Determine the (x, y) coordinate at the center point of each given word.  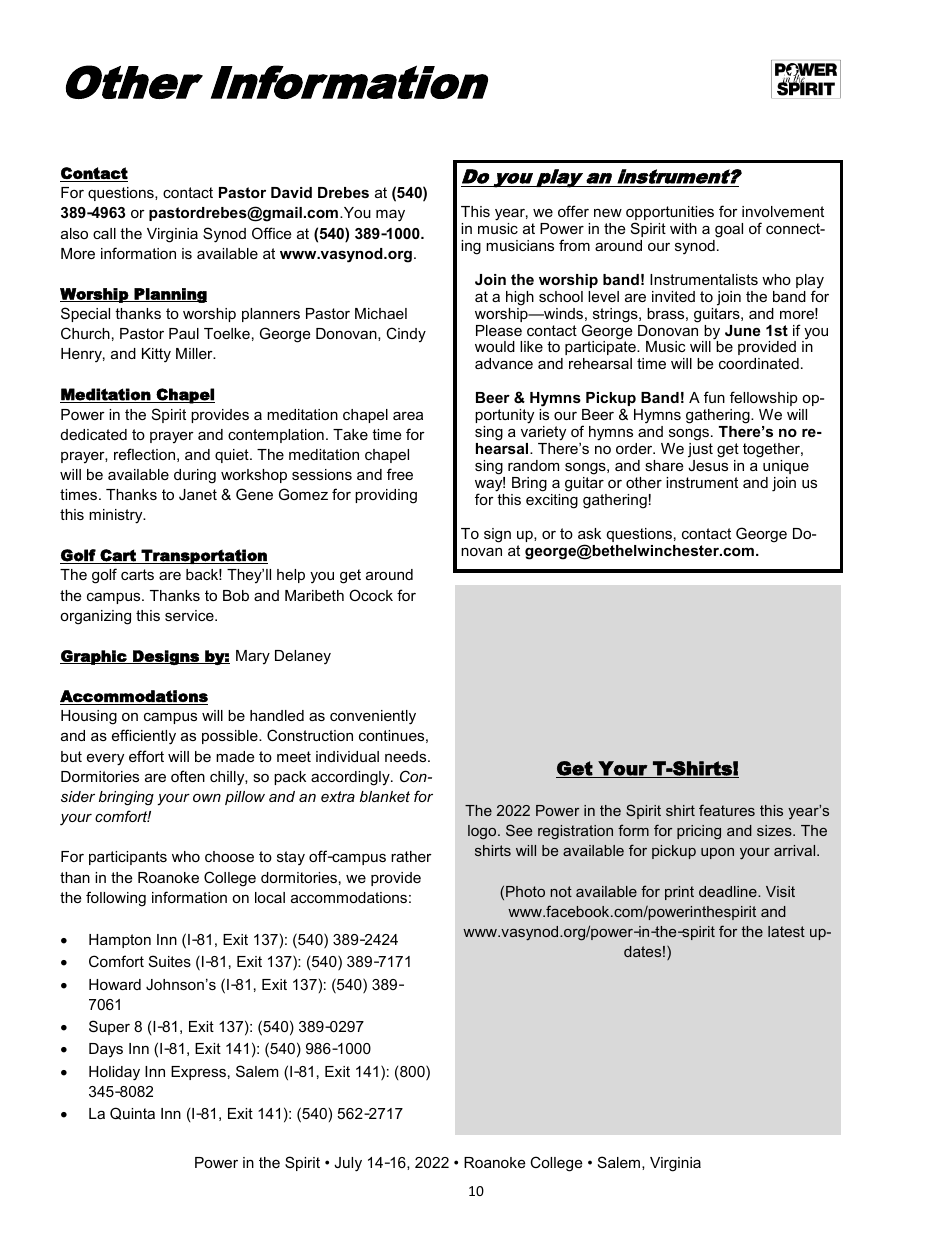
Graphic (94, 657)
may (390, 215)
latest (786, 931)
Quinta (132, 1113)
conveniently (373, 717)
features (727, 810)
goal (729, 230)
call (104, 233)
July (348, 1164)
